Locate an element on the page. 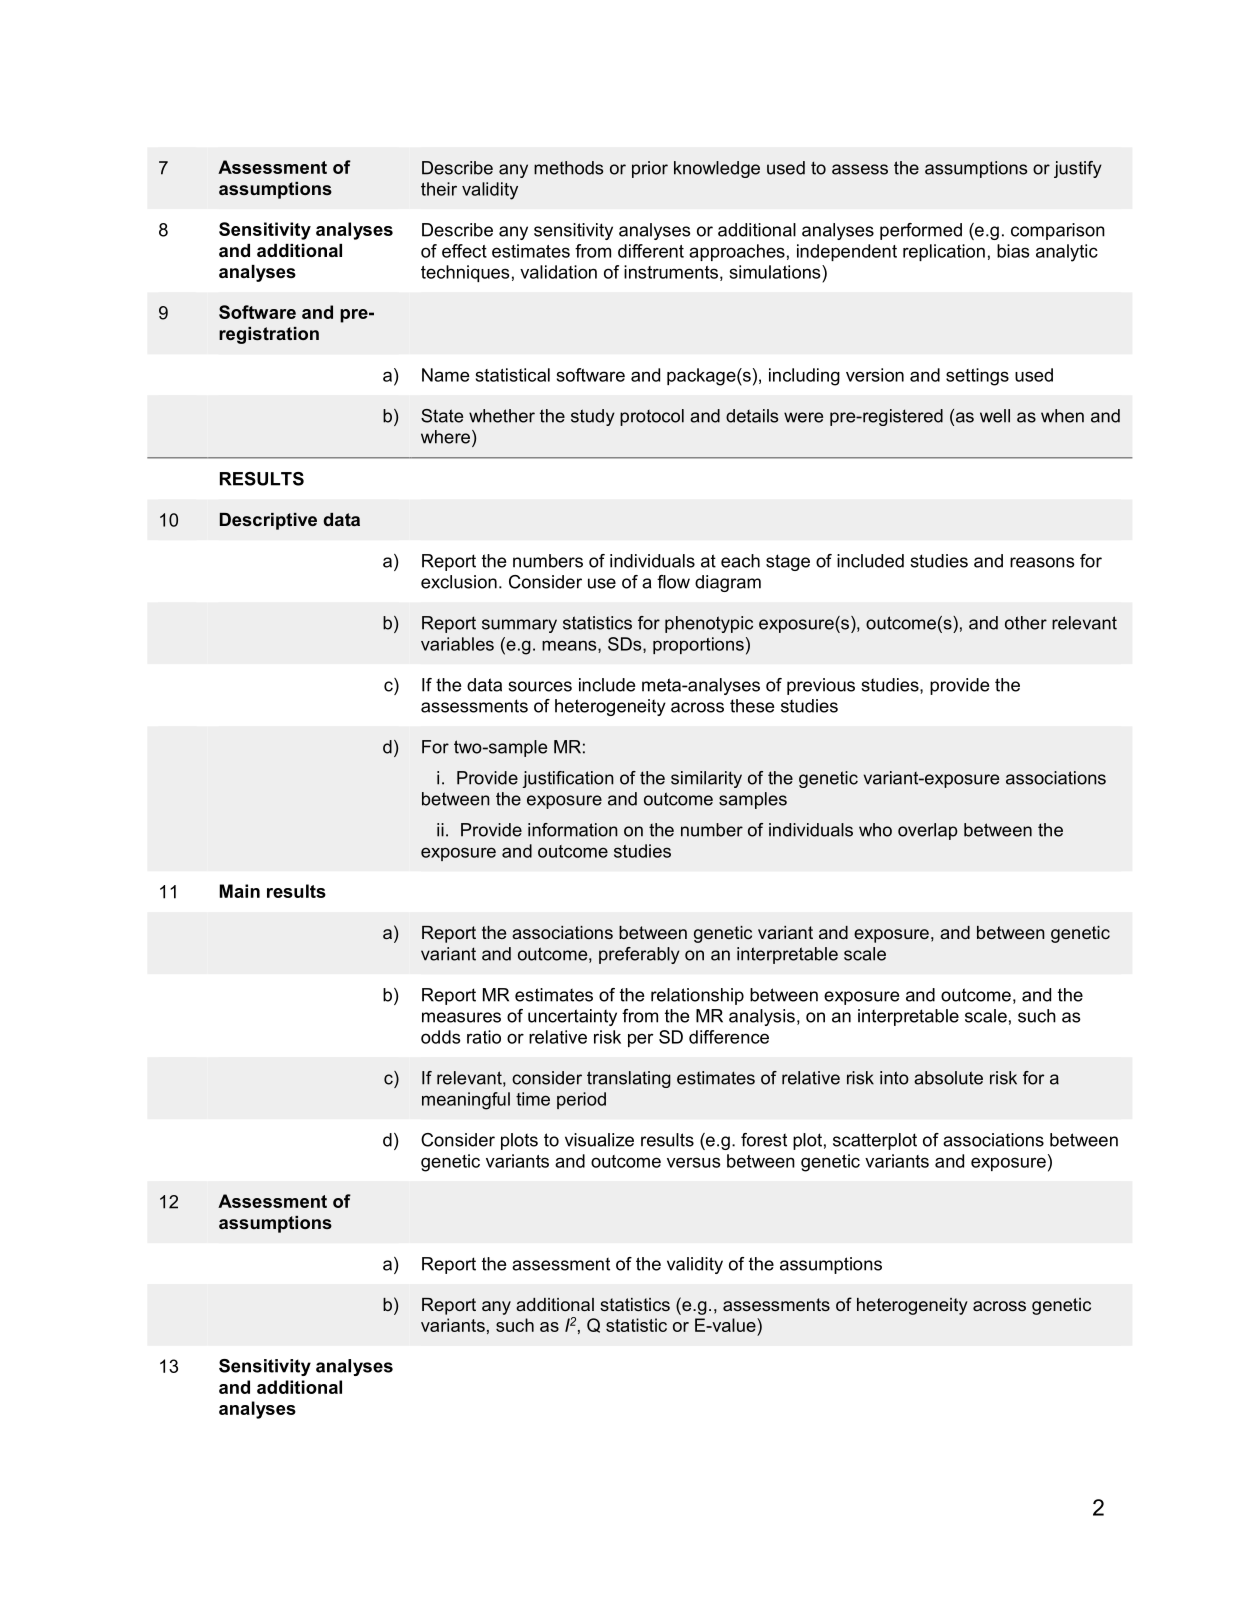  absolute is located at coordinates (948, 1078).
